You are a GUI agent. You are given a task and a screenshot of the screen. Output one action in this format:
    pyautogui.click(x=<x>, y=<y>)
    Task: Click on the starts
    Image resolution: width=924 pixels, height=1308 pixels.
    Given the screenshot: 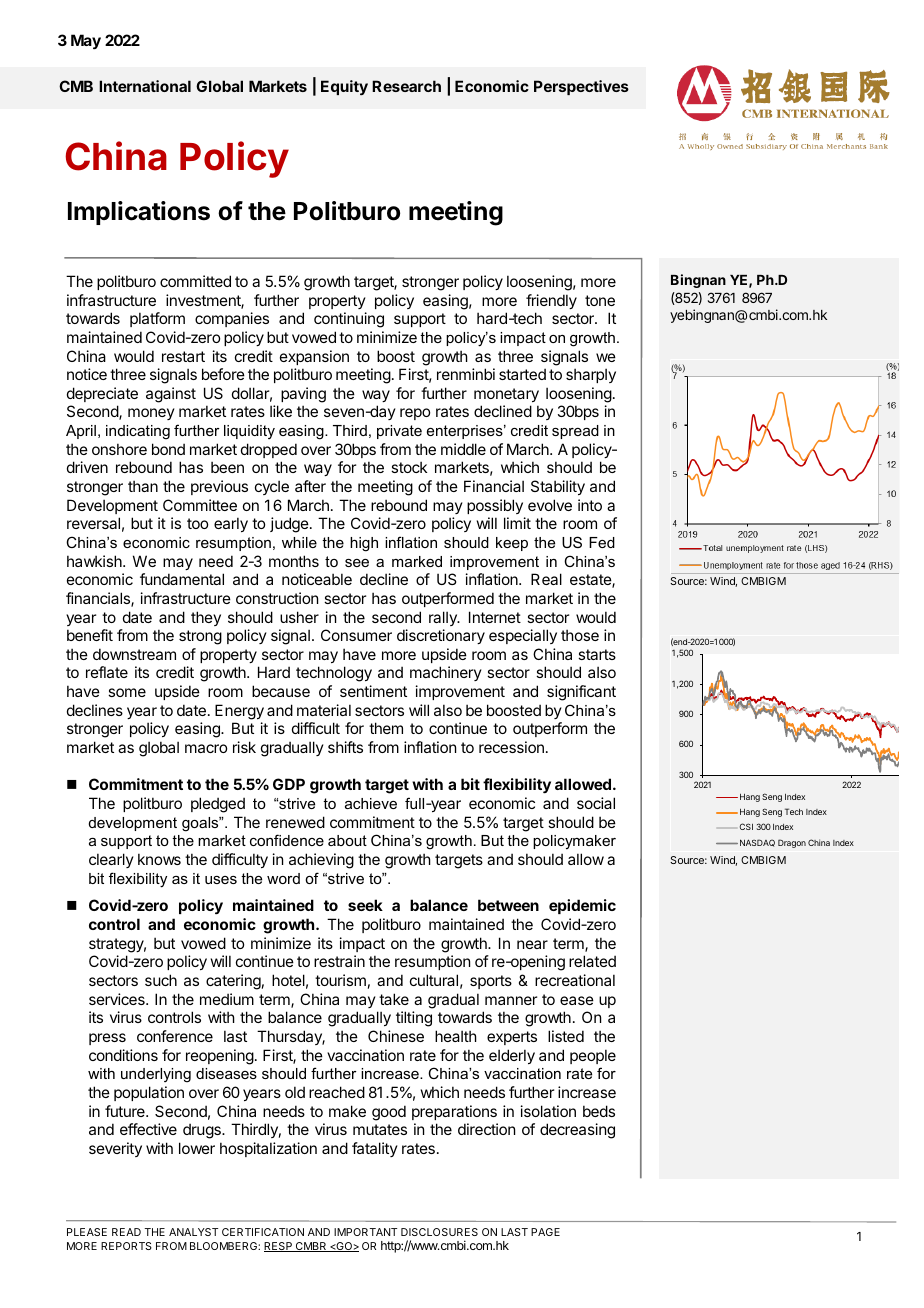 What is the action you would take?
    pyautogui.click(x=597, y=654)
